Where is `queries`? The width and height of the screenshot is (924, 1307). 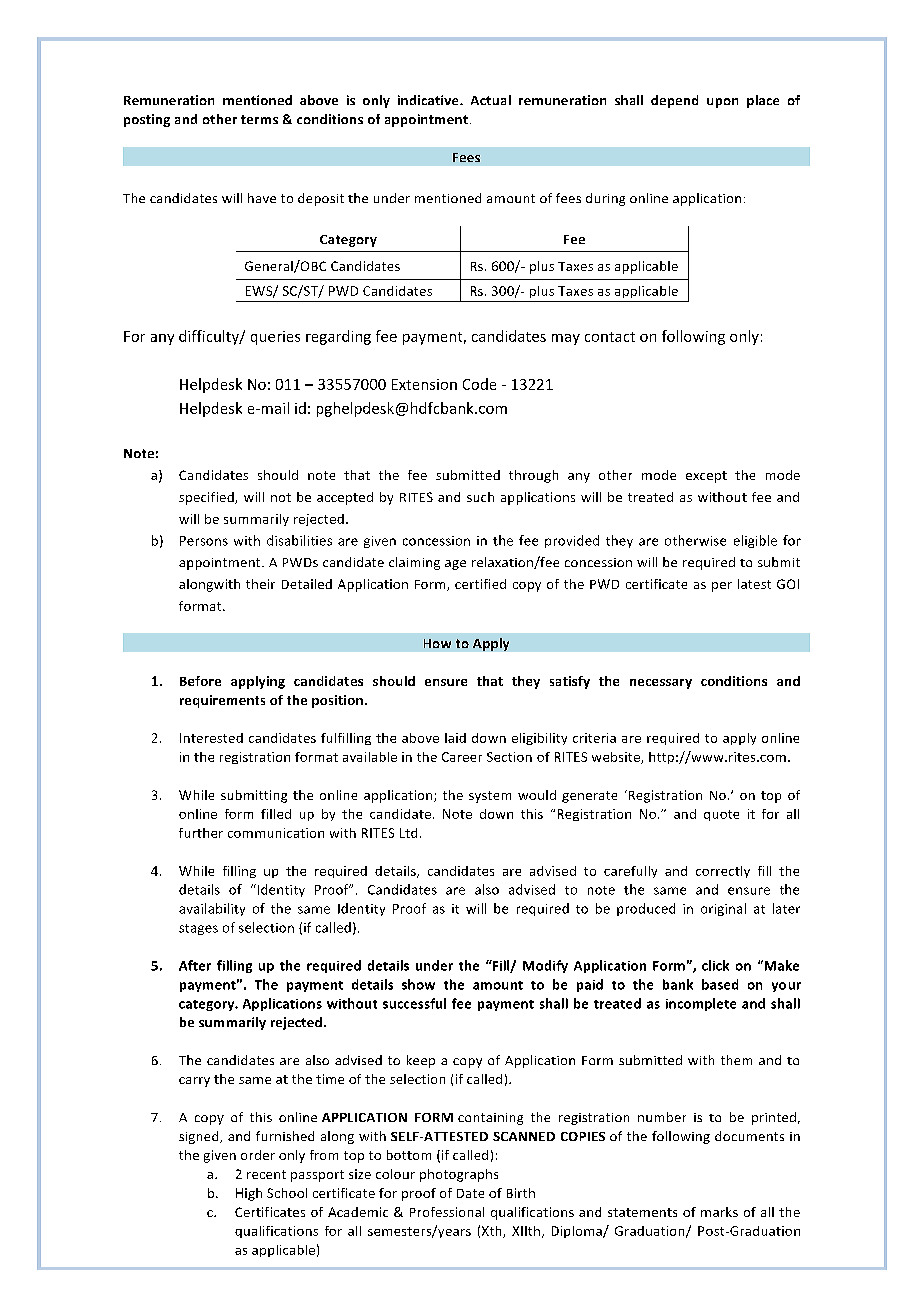
queries is located at coordinates (275, 338).
